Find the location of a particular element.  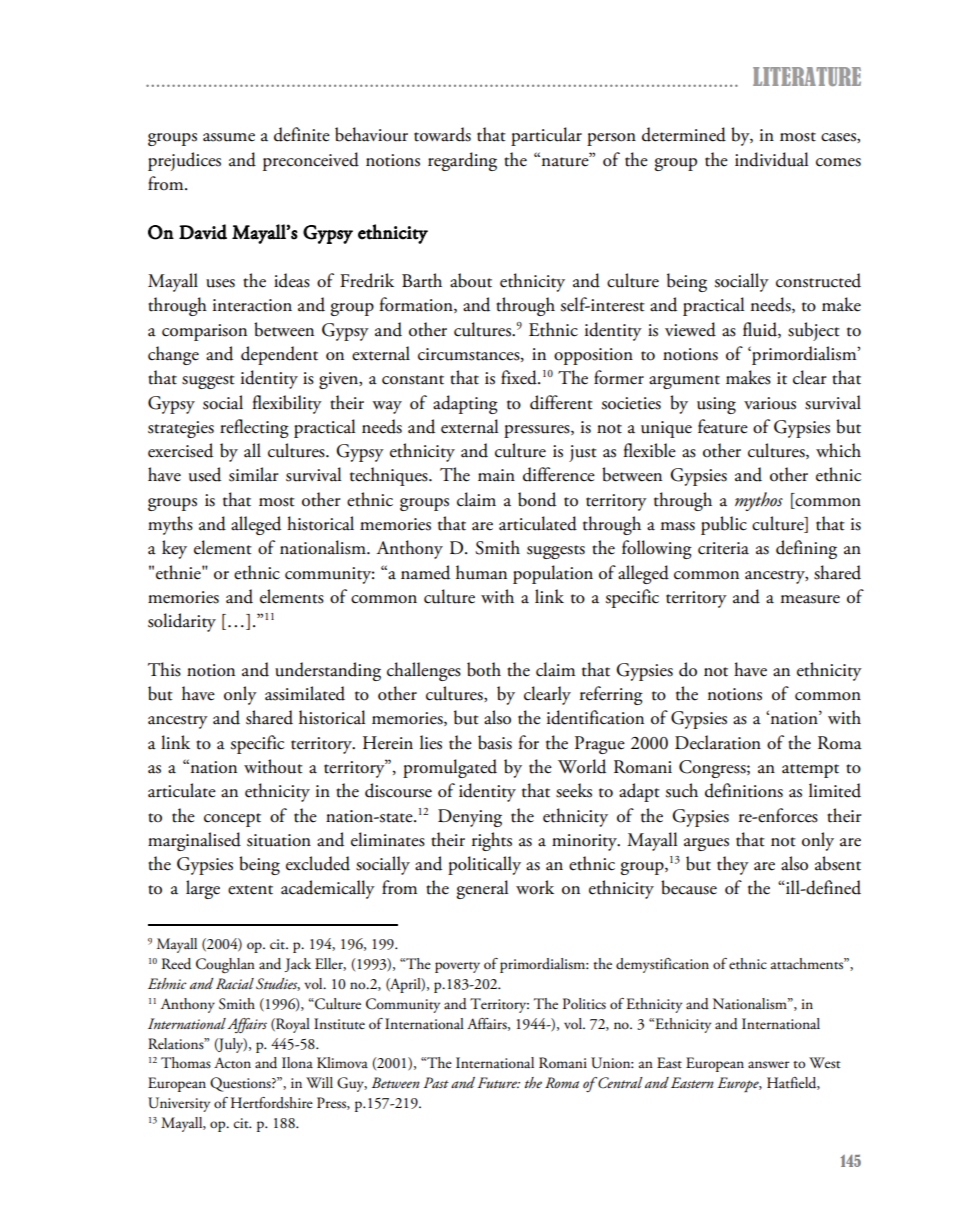

measure is located at coordinates (810, 599).
